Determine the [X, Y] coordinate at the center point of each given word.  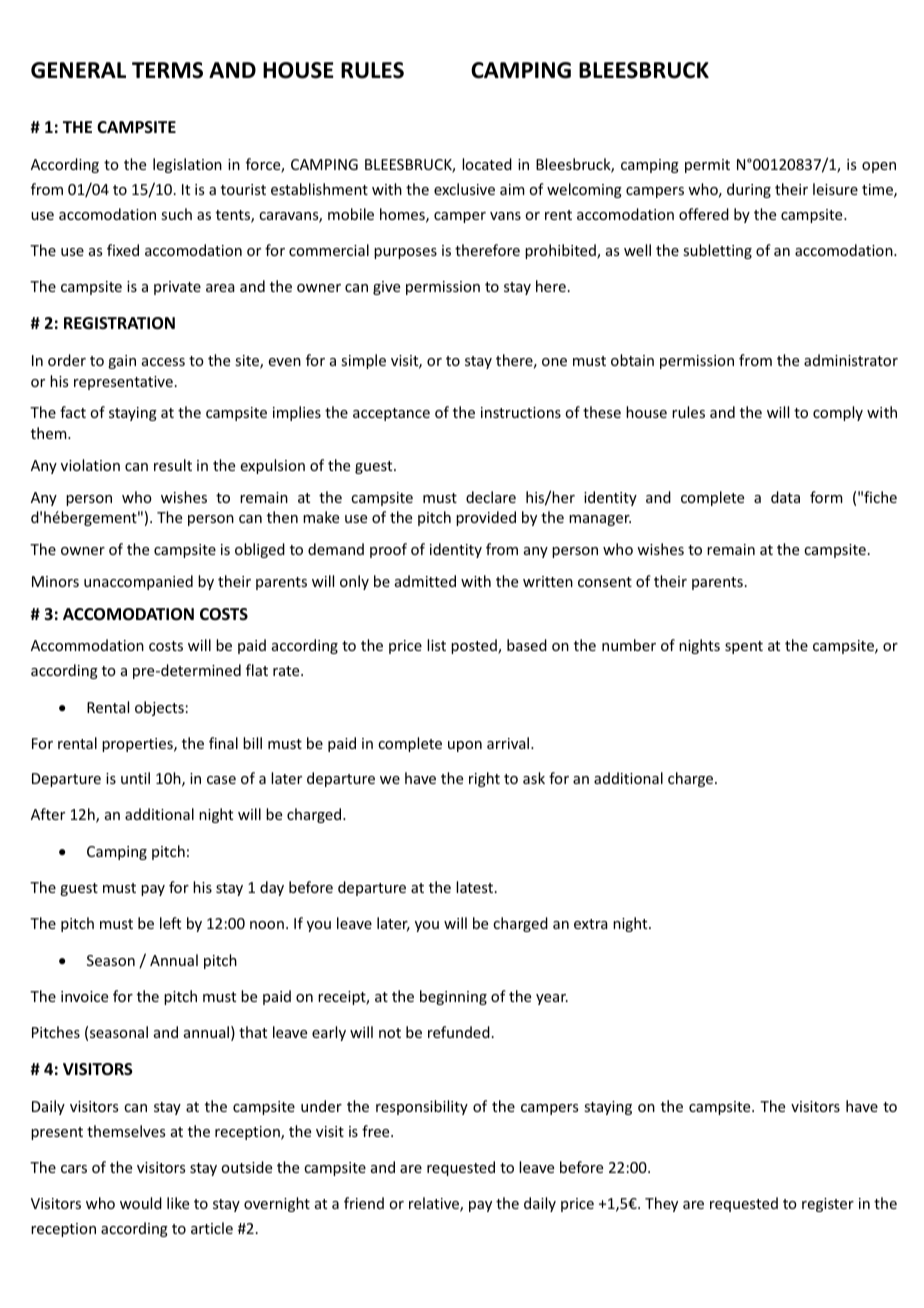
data [785, 497]
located [487, 164]
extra [591, 924]
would [141, 1203]
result [173, 465]
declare [491, 497]
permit [707, 166]
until [135, 778]
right [484, 779]
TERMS [167, 70]
